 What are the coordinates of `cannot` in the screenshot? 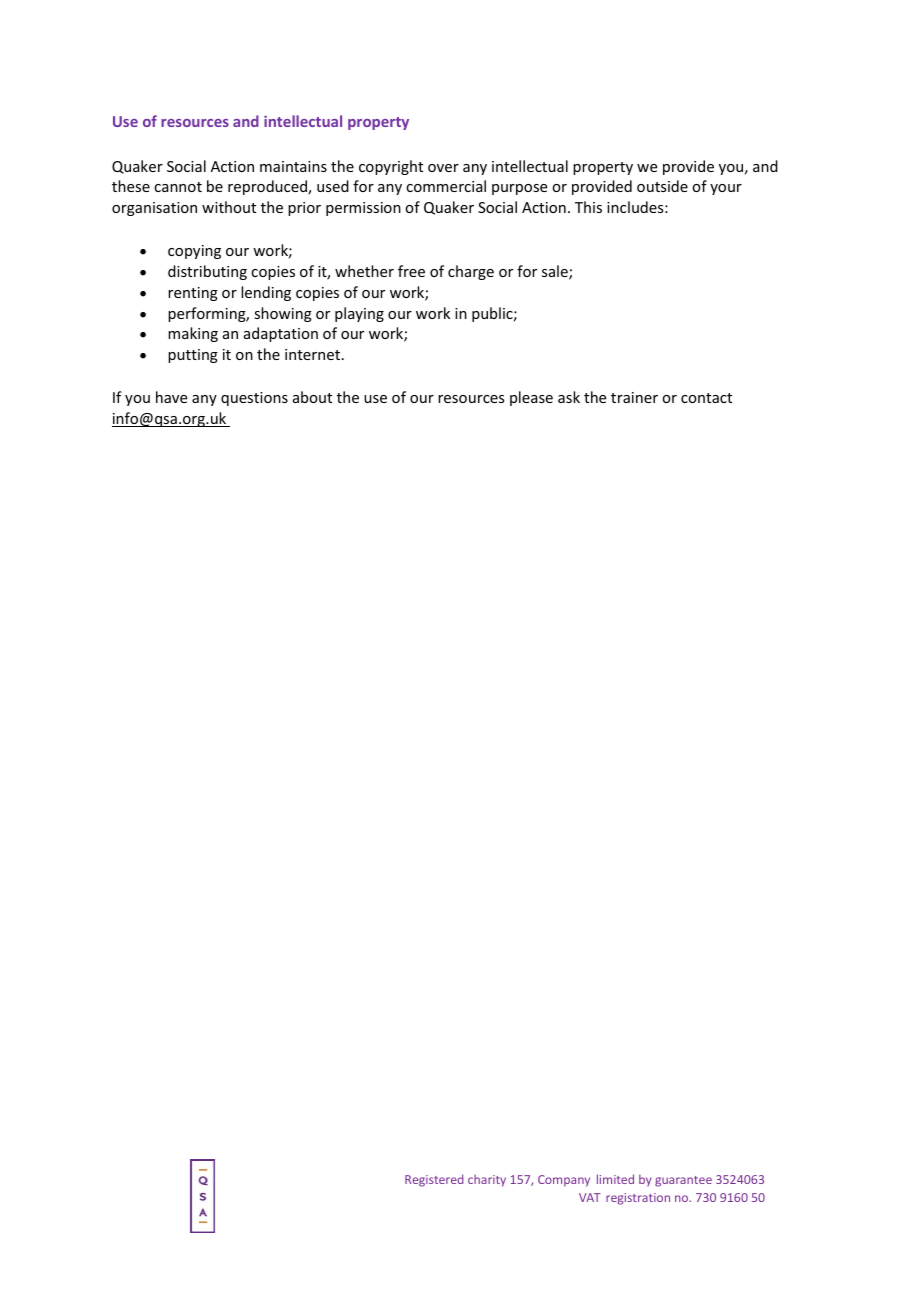 It's located at (178, 187).
